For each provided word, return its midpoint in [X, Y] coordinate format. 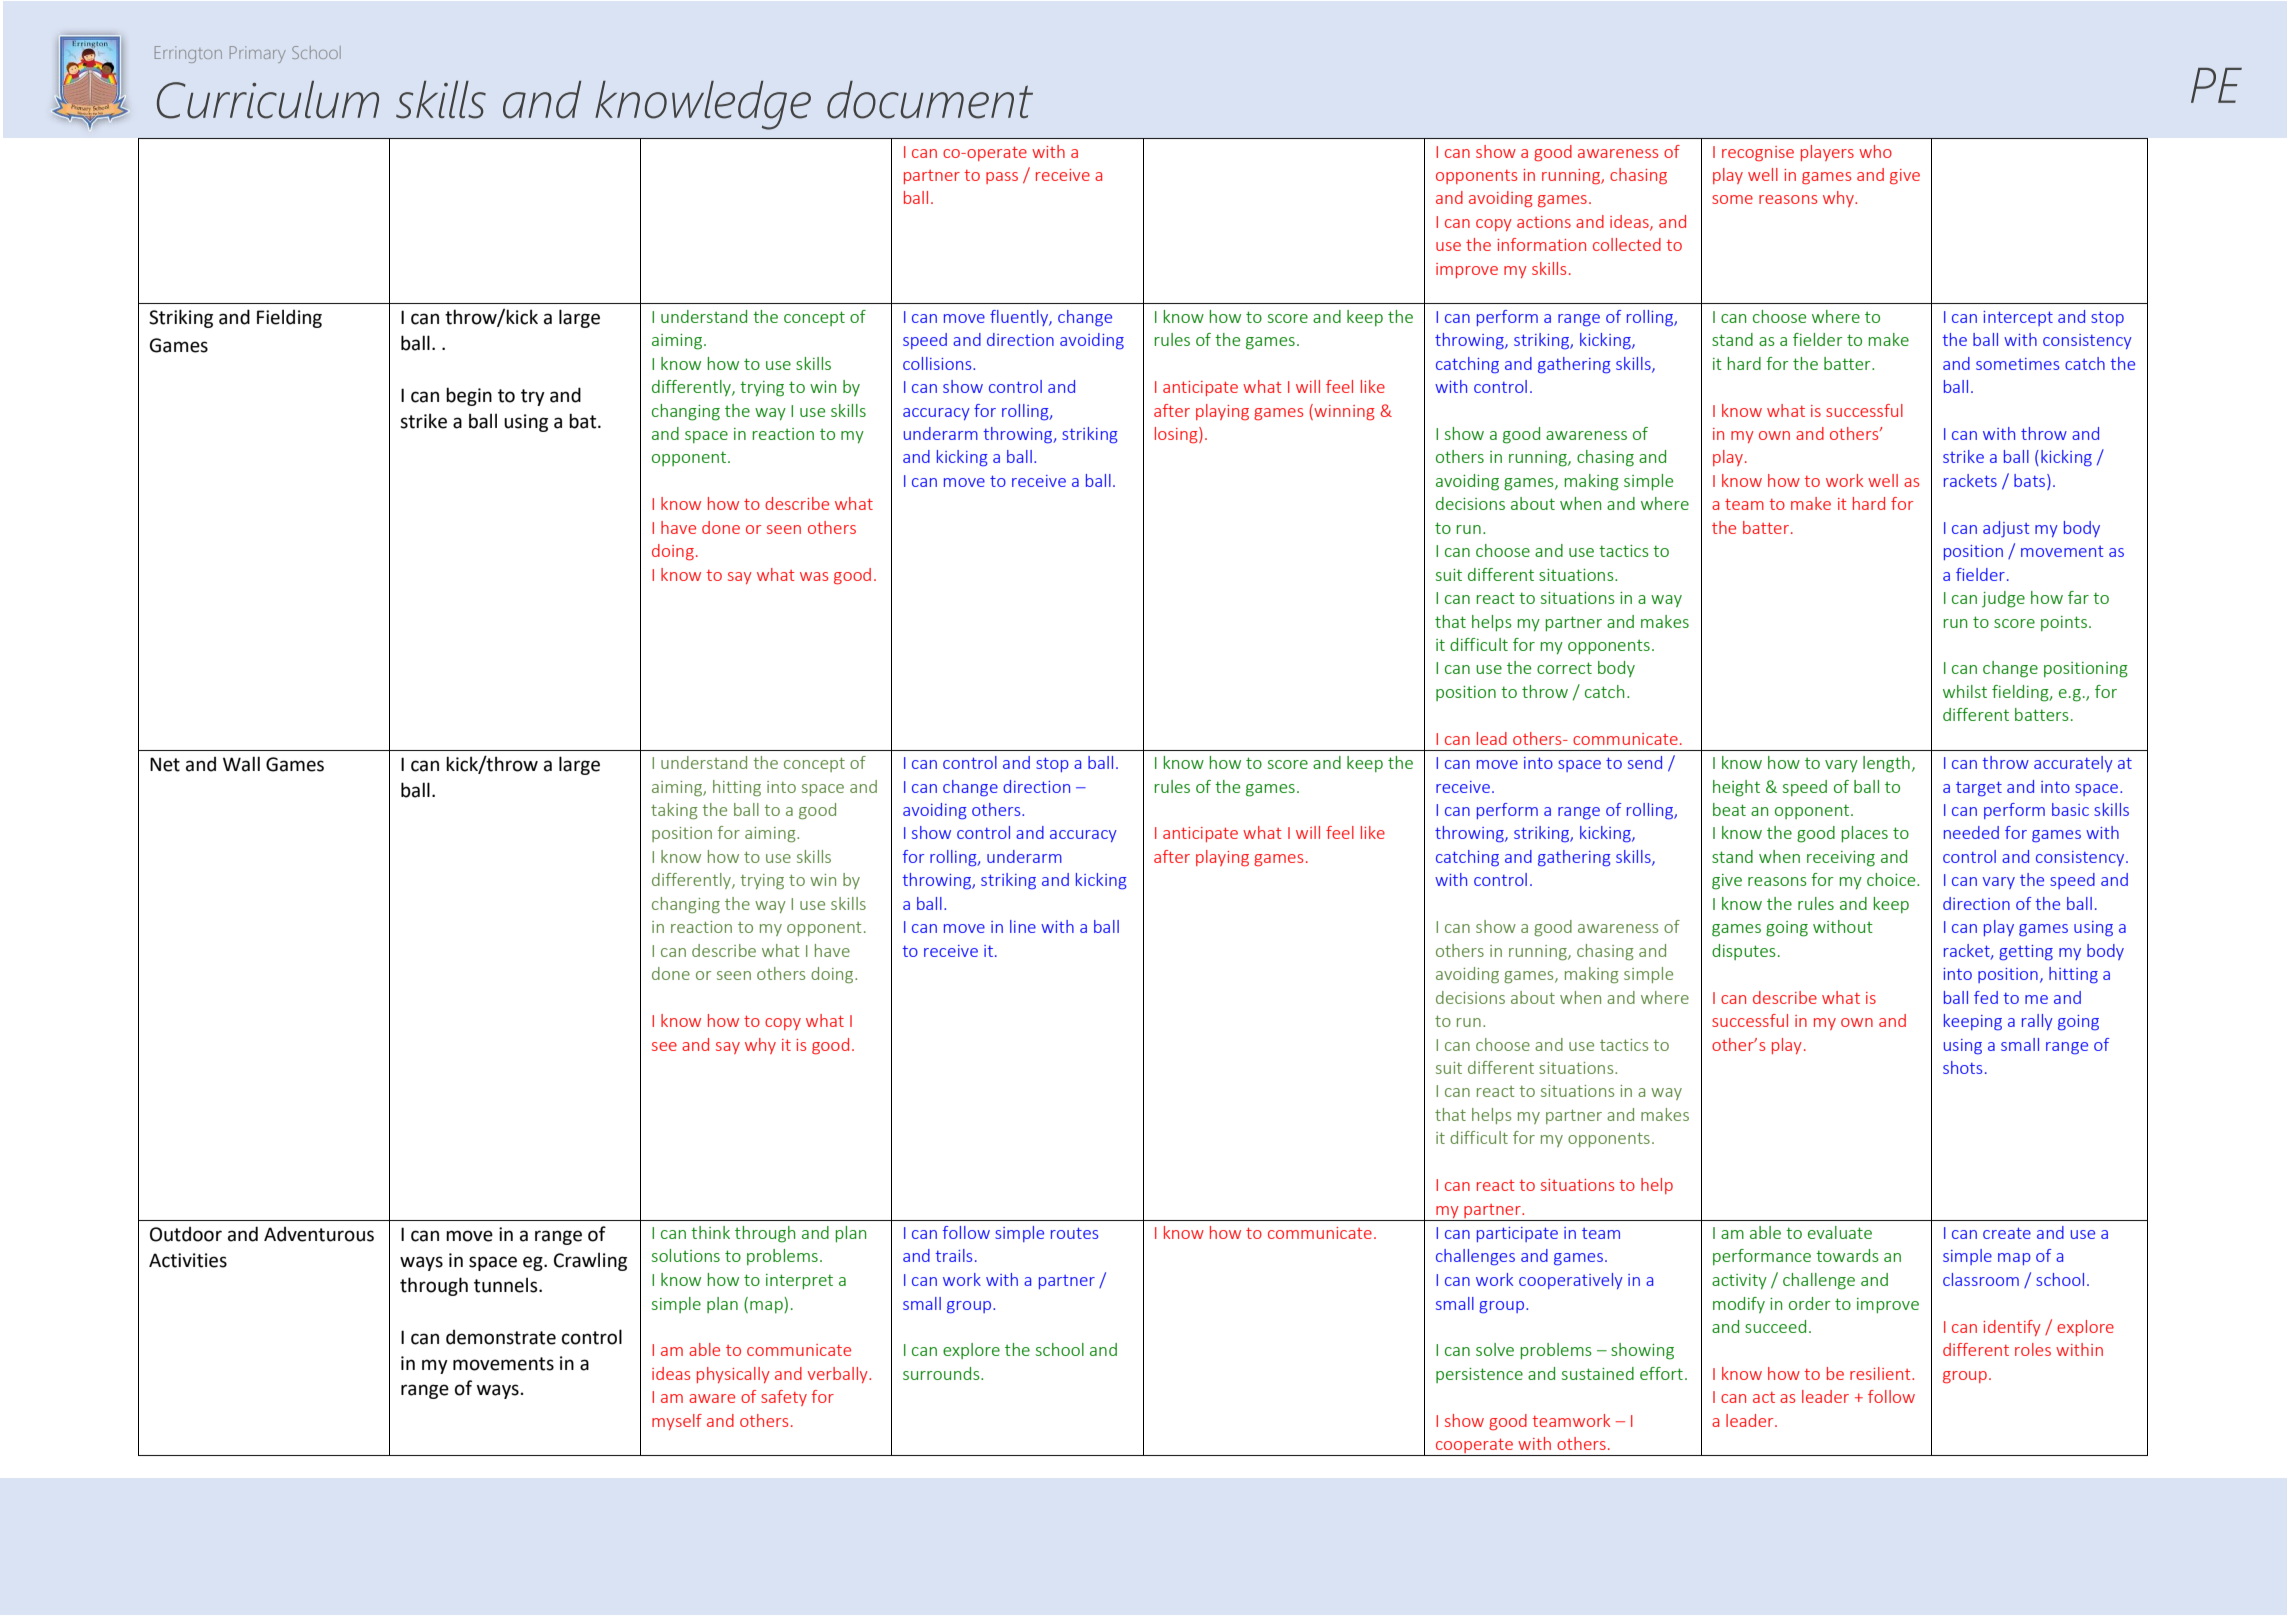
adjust [2006, 529]
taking [674, 811]
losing [1177, 435]
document [930, 100]
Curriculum [268, 100]
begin [469, 396]
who [1875, 151]
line [1023, 926]
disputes [1744, 952]
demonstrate [501, 1337]
